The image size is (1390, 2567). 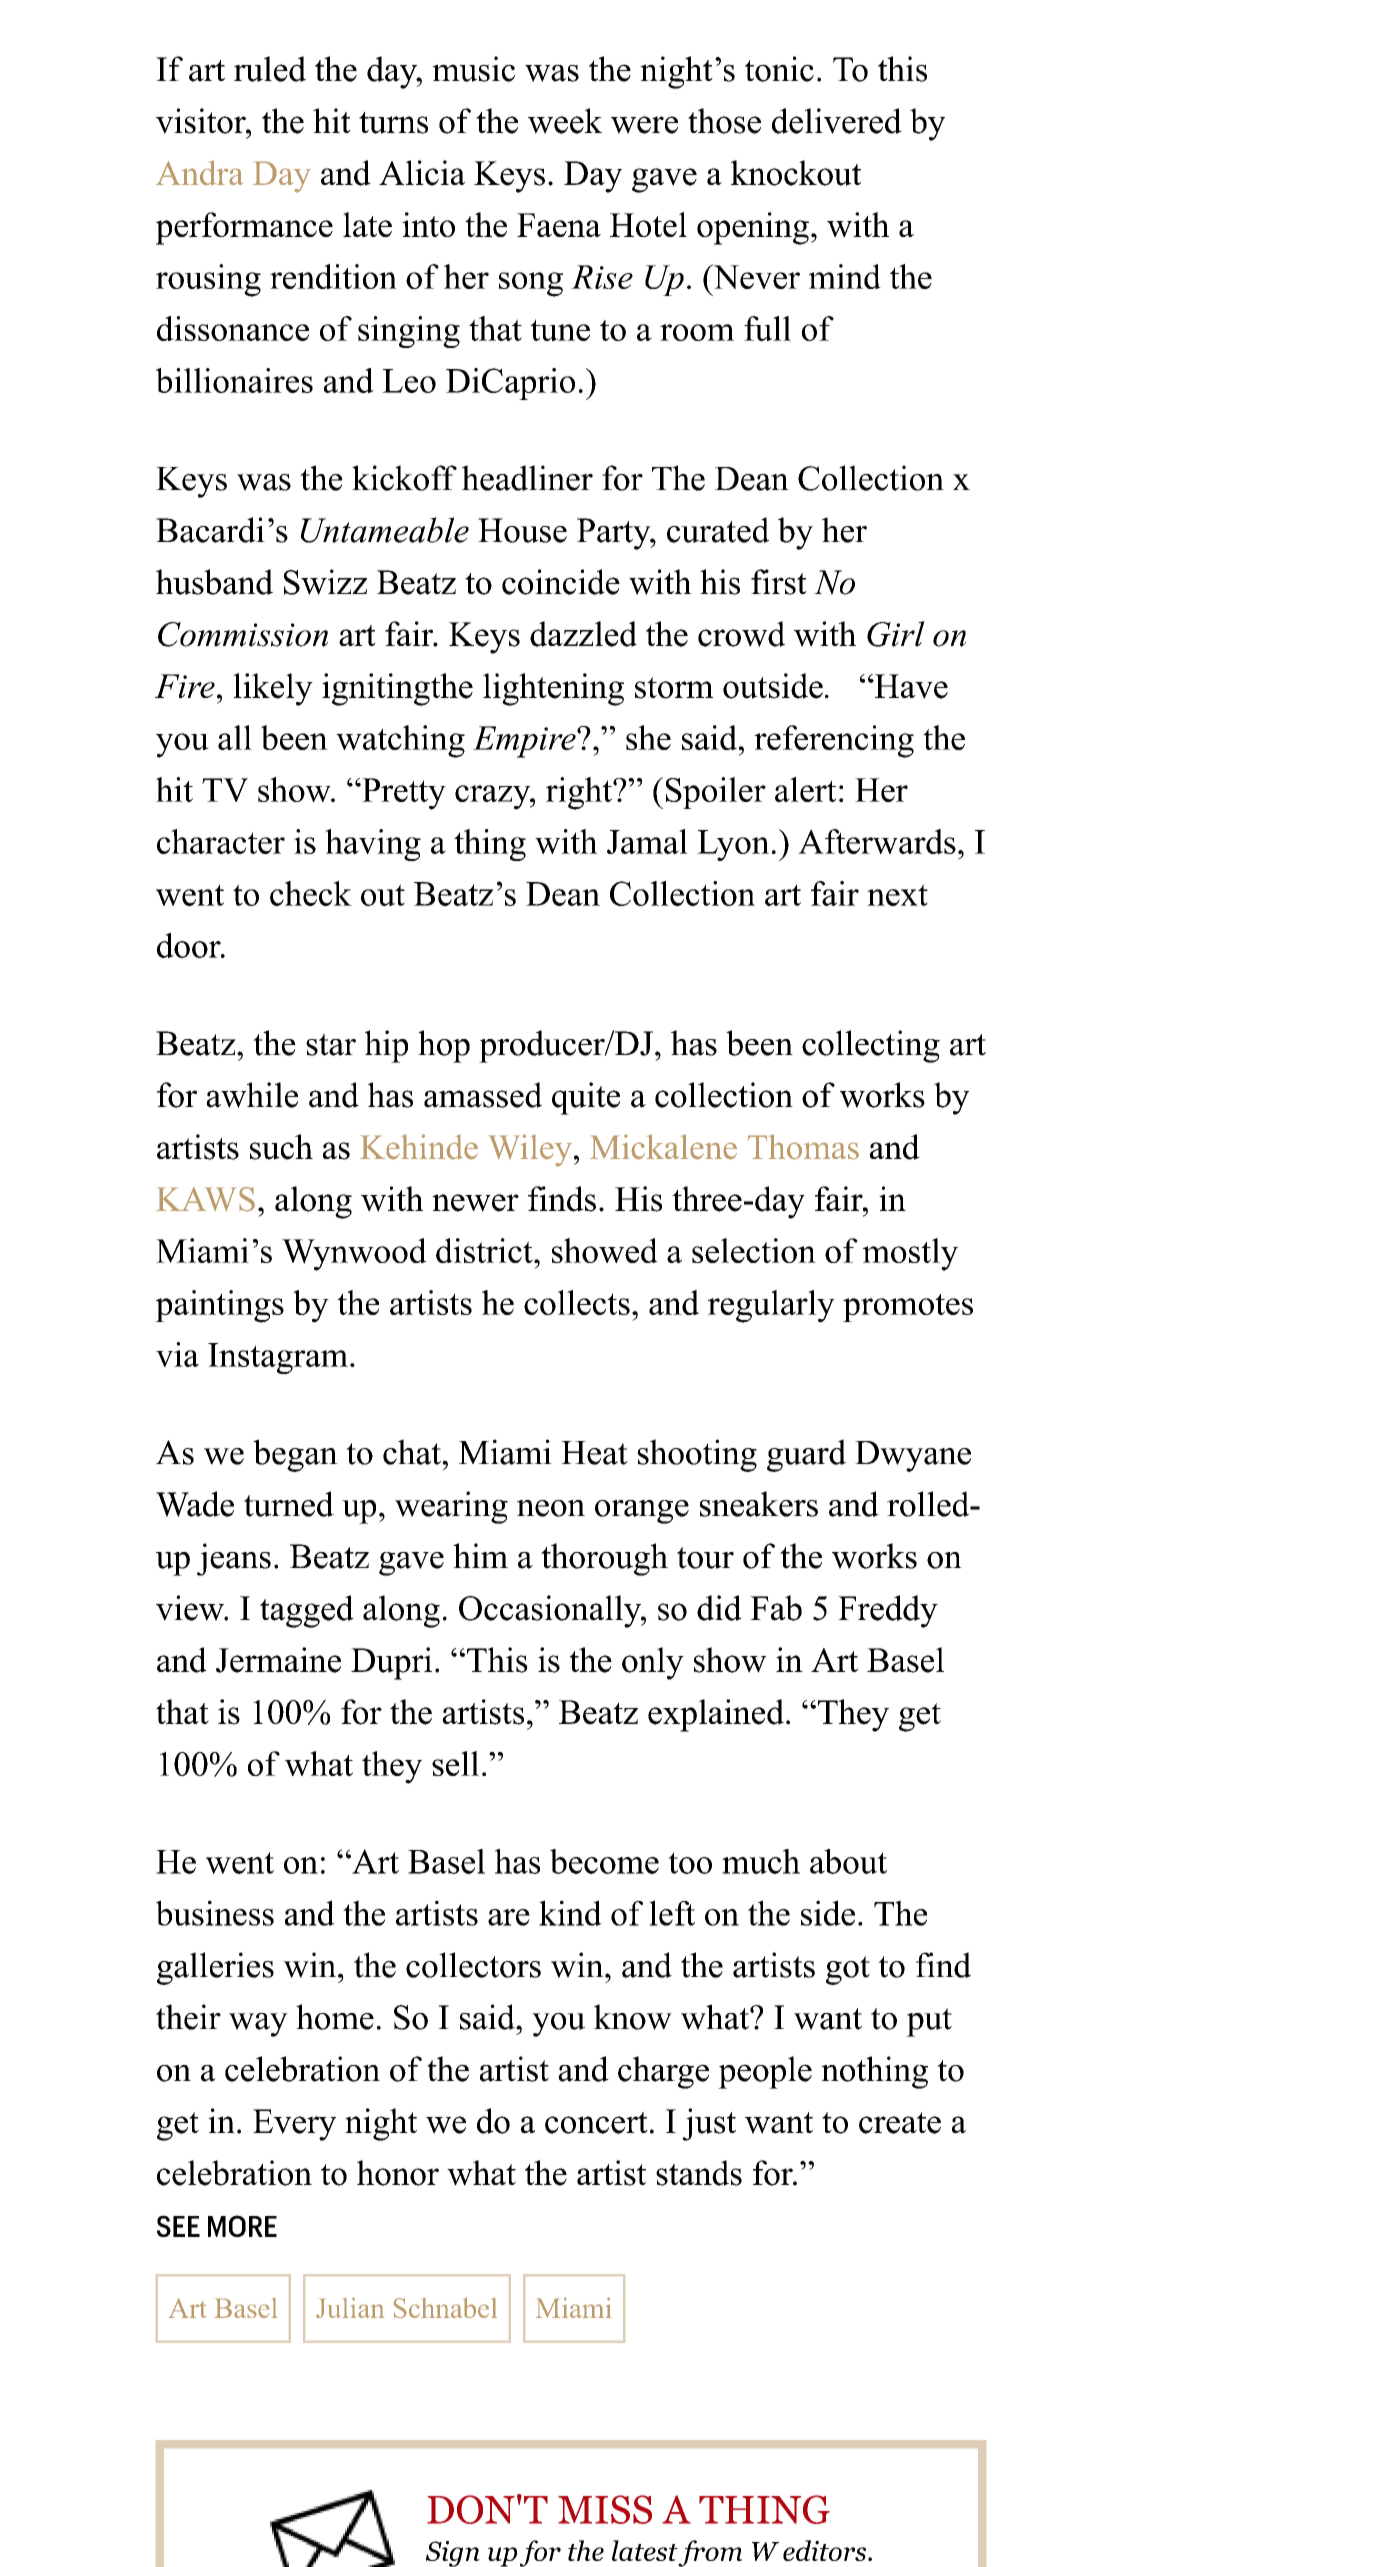 What do you see at coordinates (453, 2554) in the page?
I see `Sign` at bounding box center [453, 2554].
